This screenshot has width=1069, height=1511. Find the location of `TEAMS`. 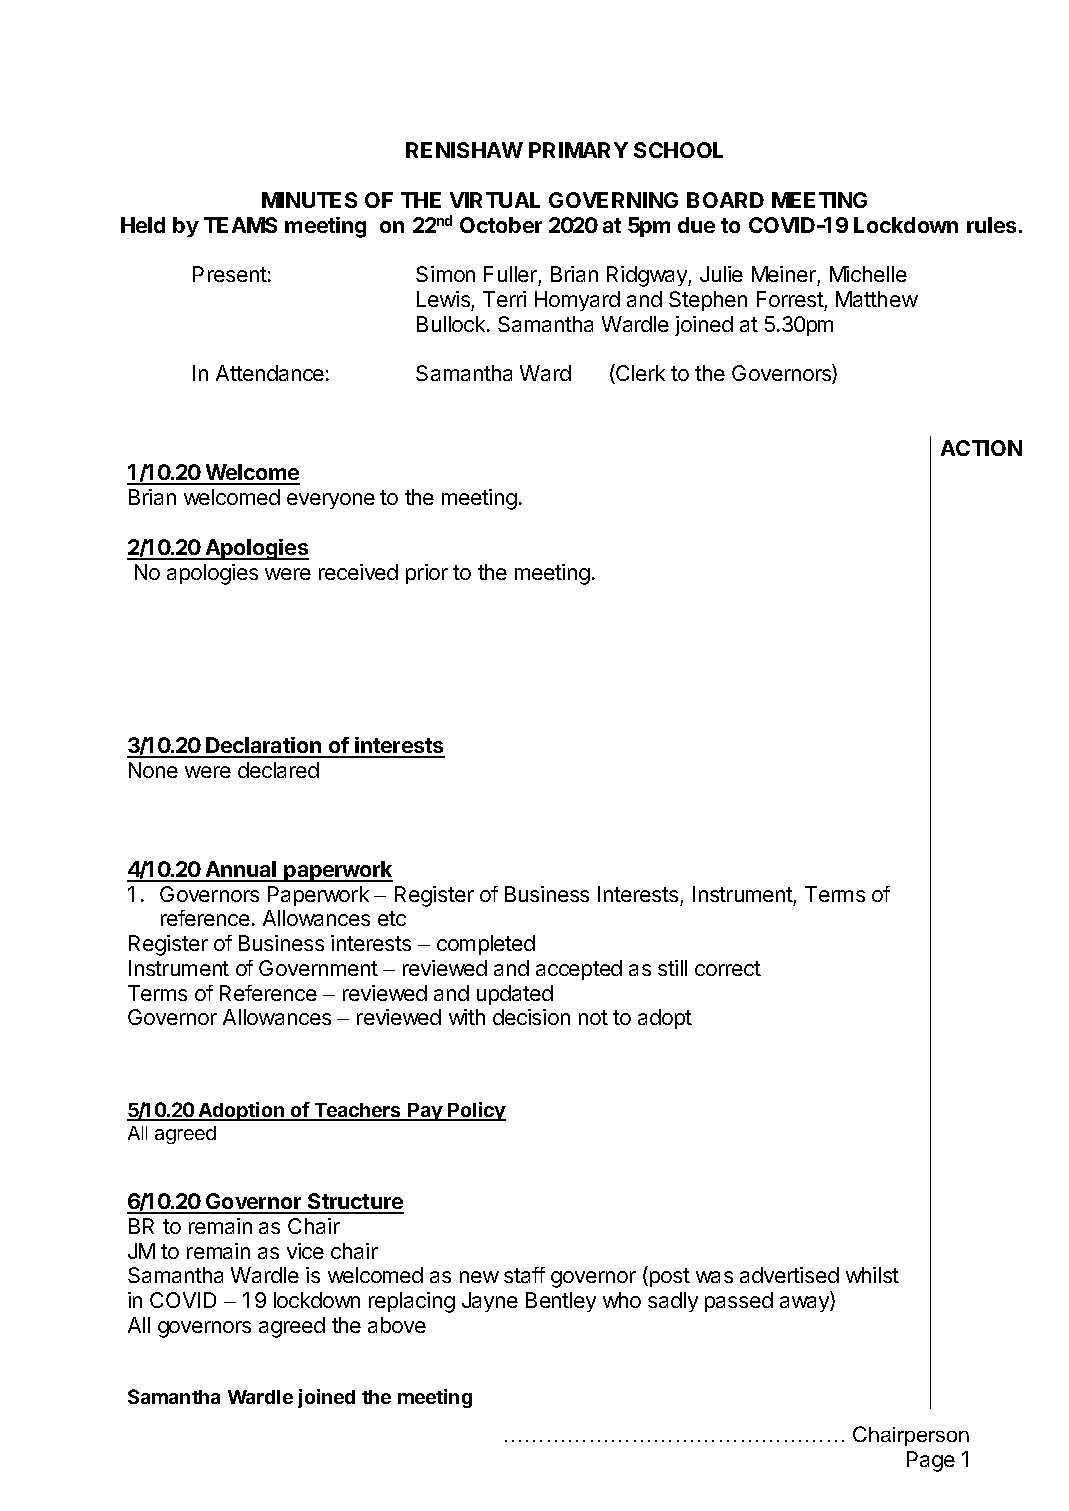

TEAMS is located at coordinates (240, 225).
